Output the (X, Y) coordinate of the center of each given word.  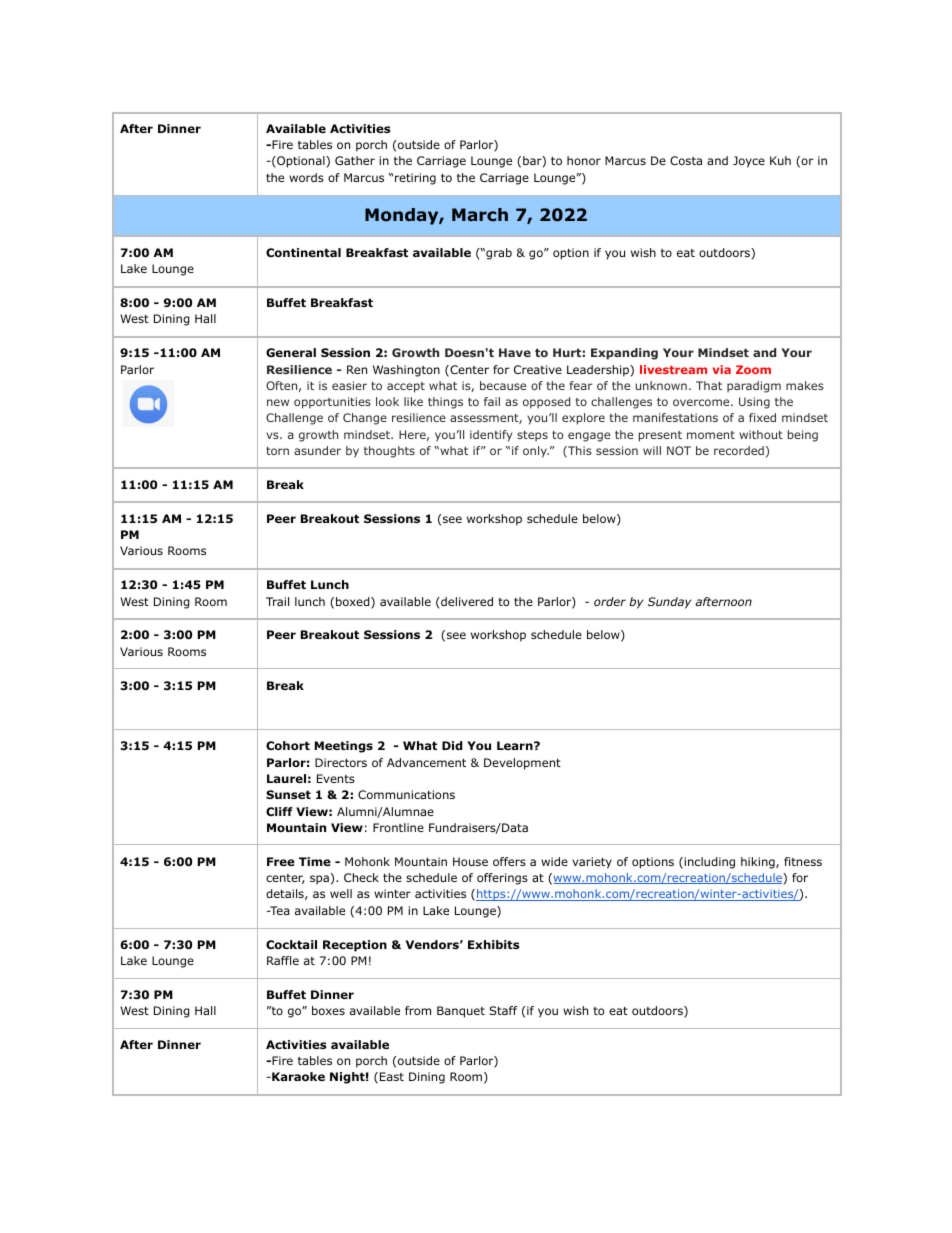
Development (522, 764)
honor (584, 160)
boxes (328, 1010)
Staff (503, 1010)
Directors (341, 762)
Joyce (749, 162)
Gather (355, 160)
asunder (317, 450)
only (536, 452)
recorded (739, 450)
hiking (759, 863)
